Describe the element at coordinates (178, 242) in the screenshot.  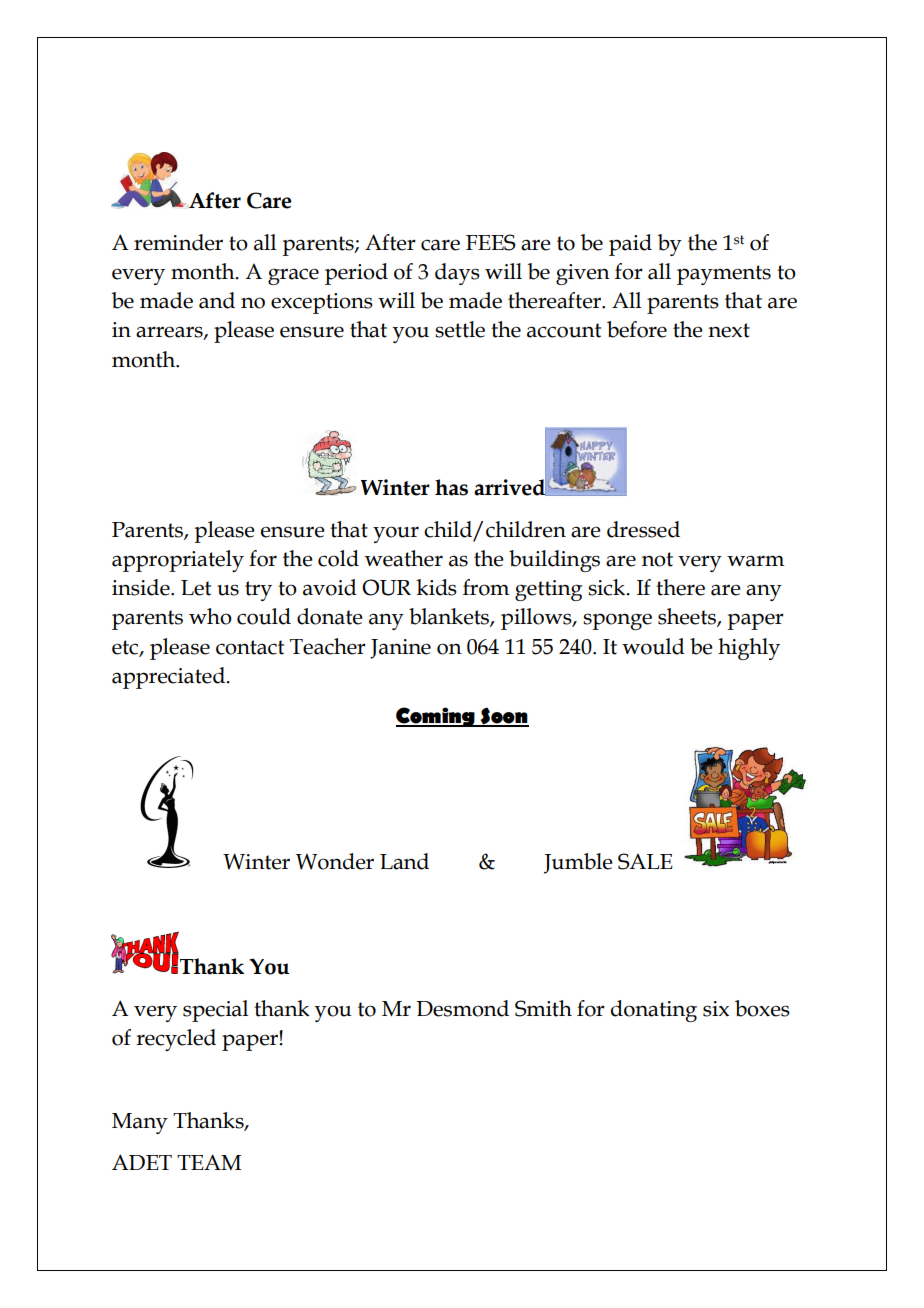
I see `reminder` at that location.
